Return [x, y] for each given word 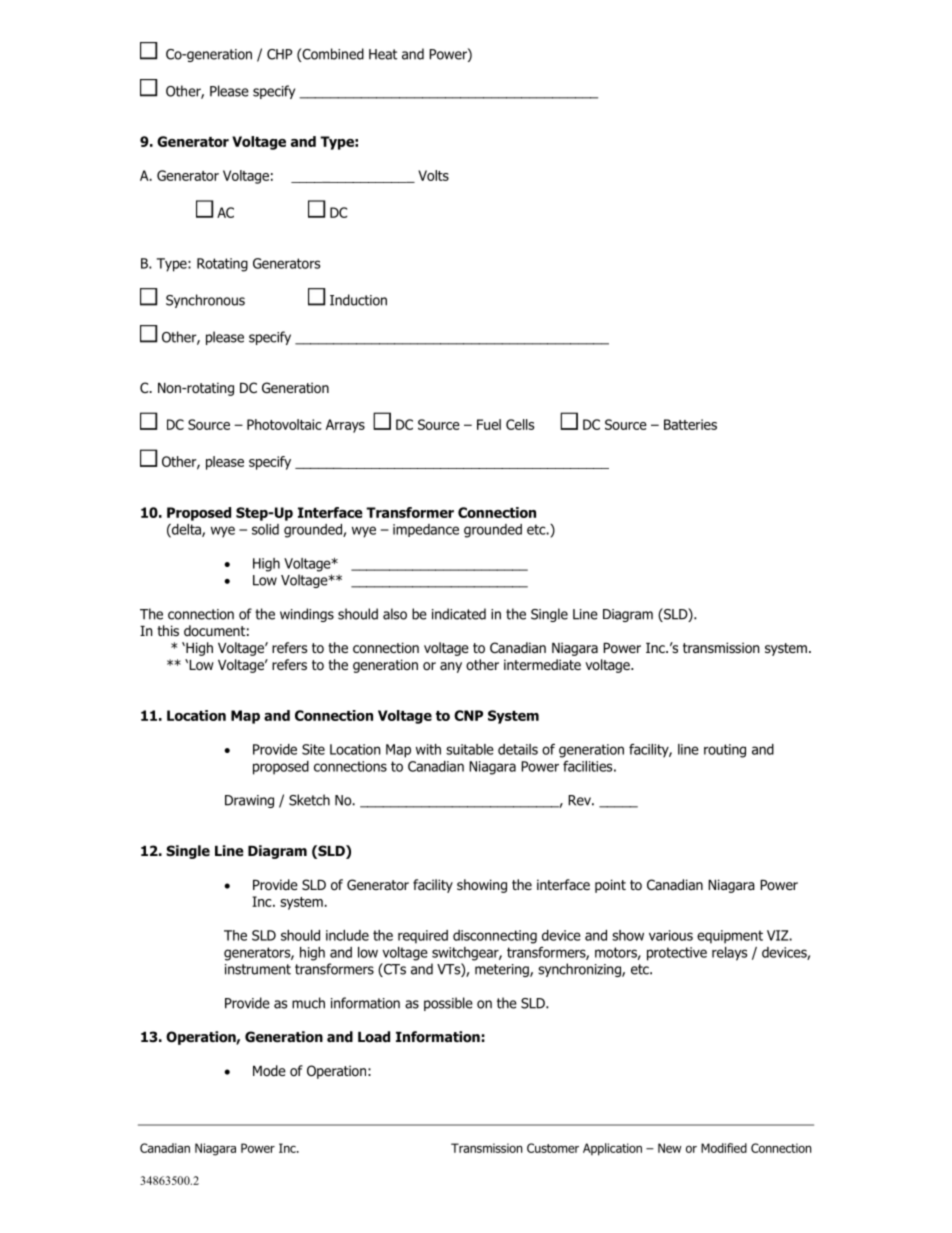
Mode [269, 1070]
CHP [279, 54]
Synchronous [205, 301]
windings [307, 615]
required [423, 937]
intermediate [542, 664]
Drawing [249, 801]
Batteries [690, 424]
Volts [433, 175]
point [610, 886]
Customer [553, 1148]
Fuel [489, 424]
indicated [459, 614]
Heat [383, 54]
